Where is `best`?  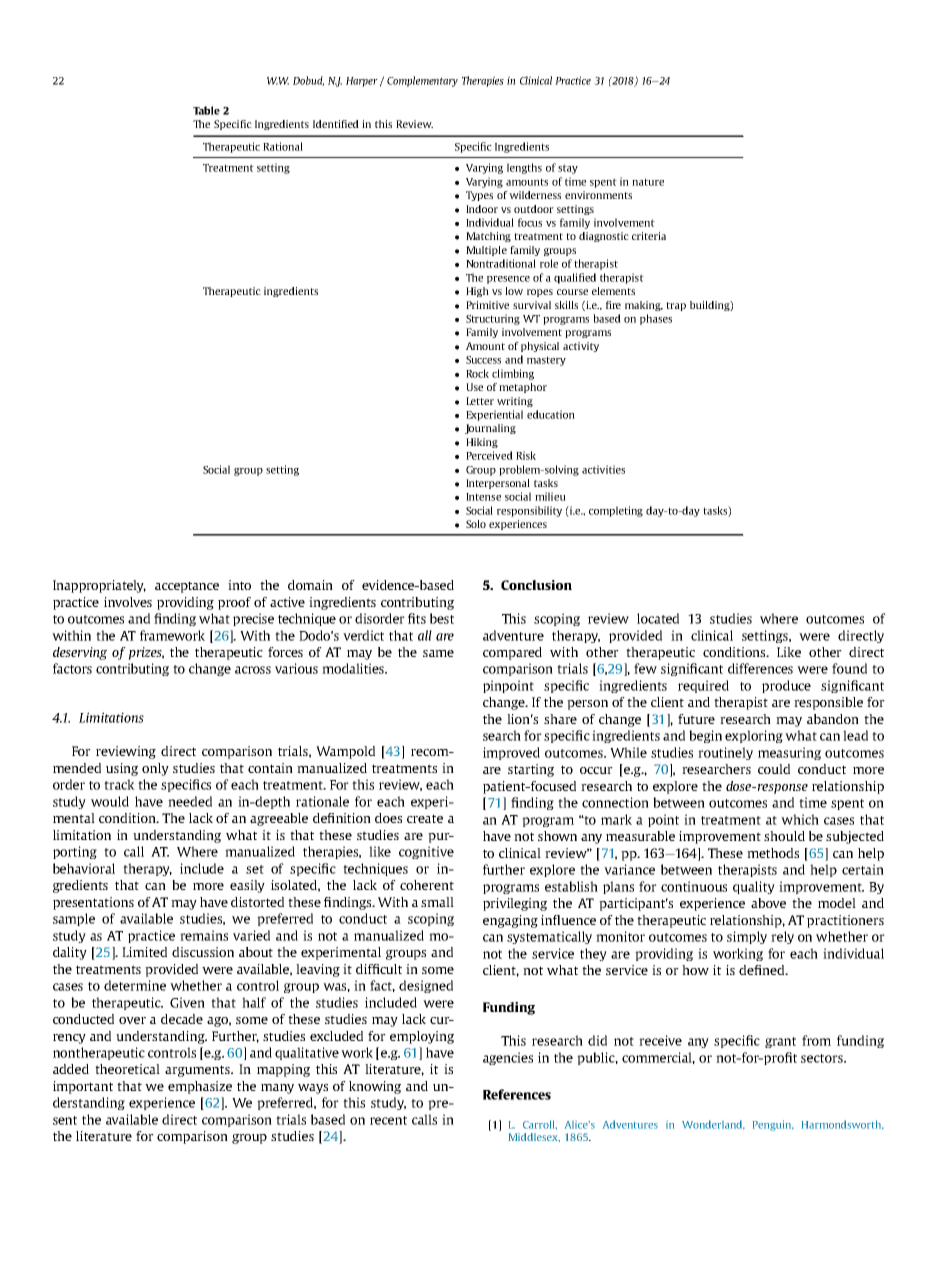
best is located at coordinates (442, 618).
